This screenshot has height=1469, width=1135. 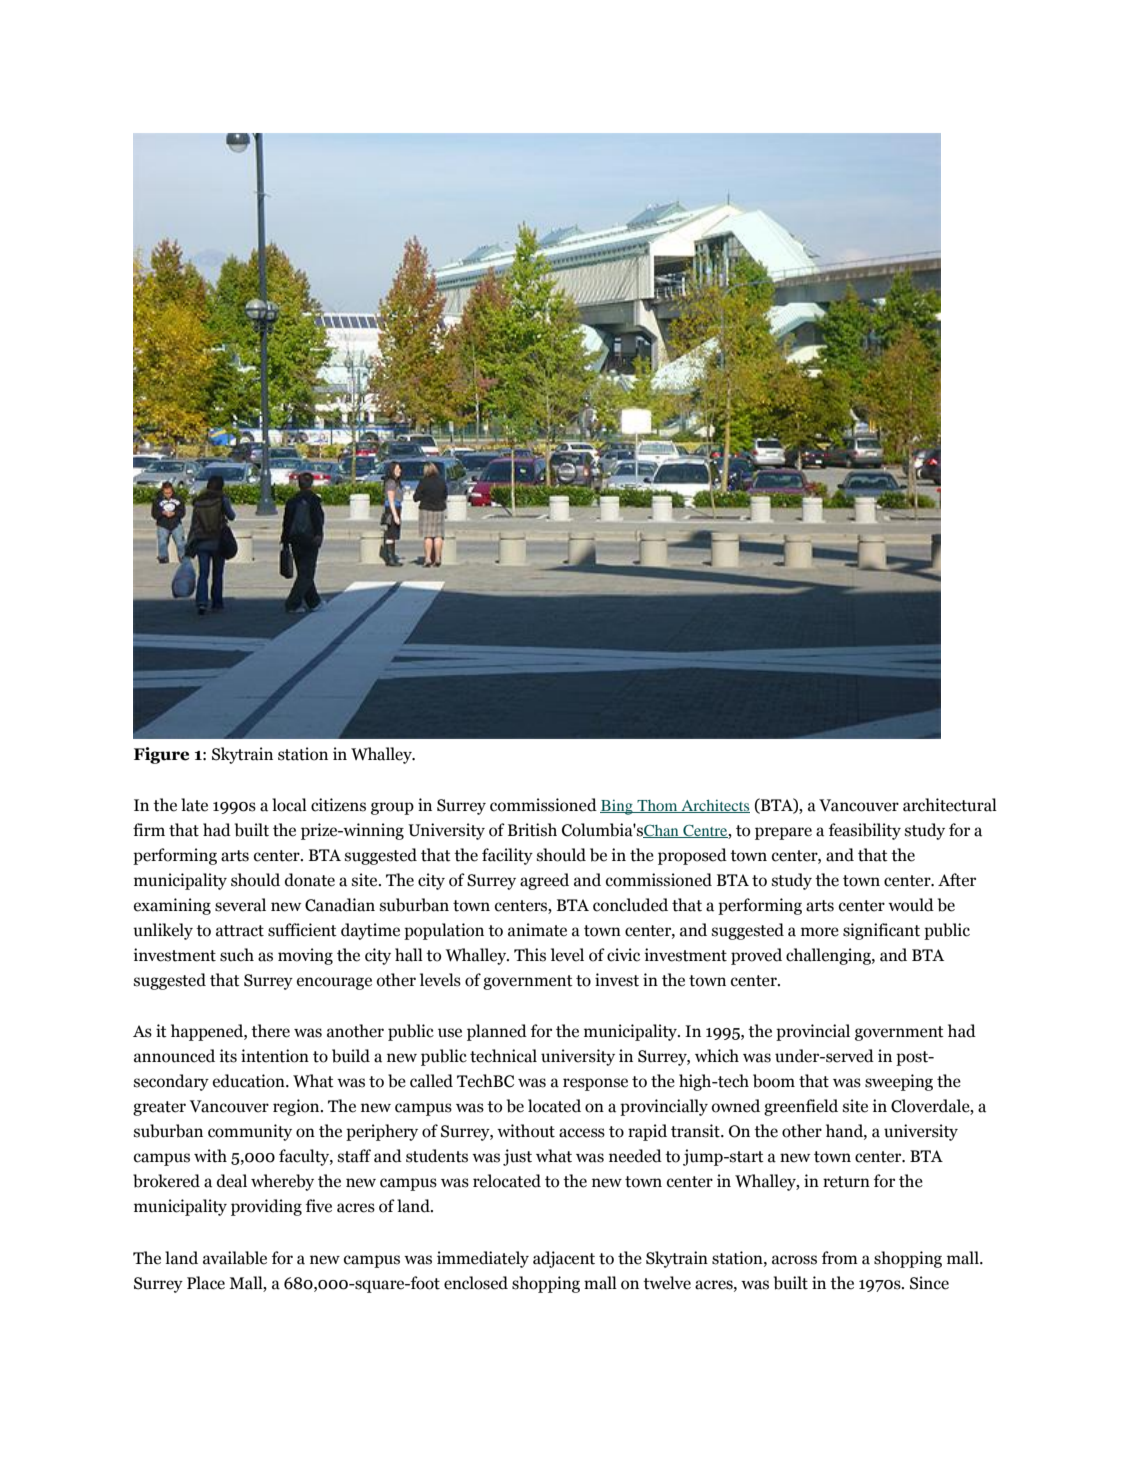 What do you see at coordinates (617, 807) in the screenshot?
I see `Bing` at bounding box center [617, 807].
